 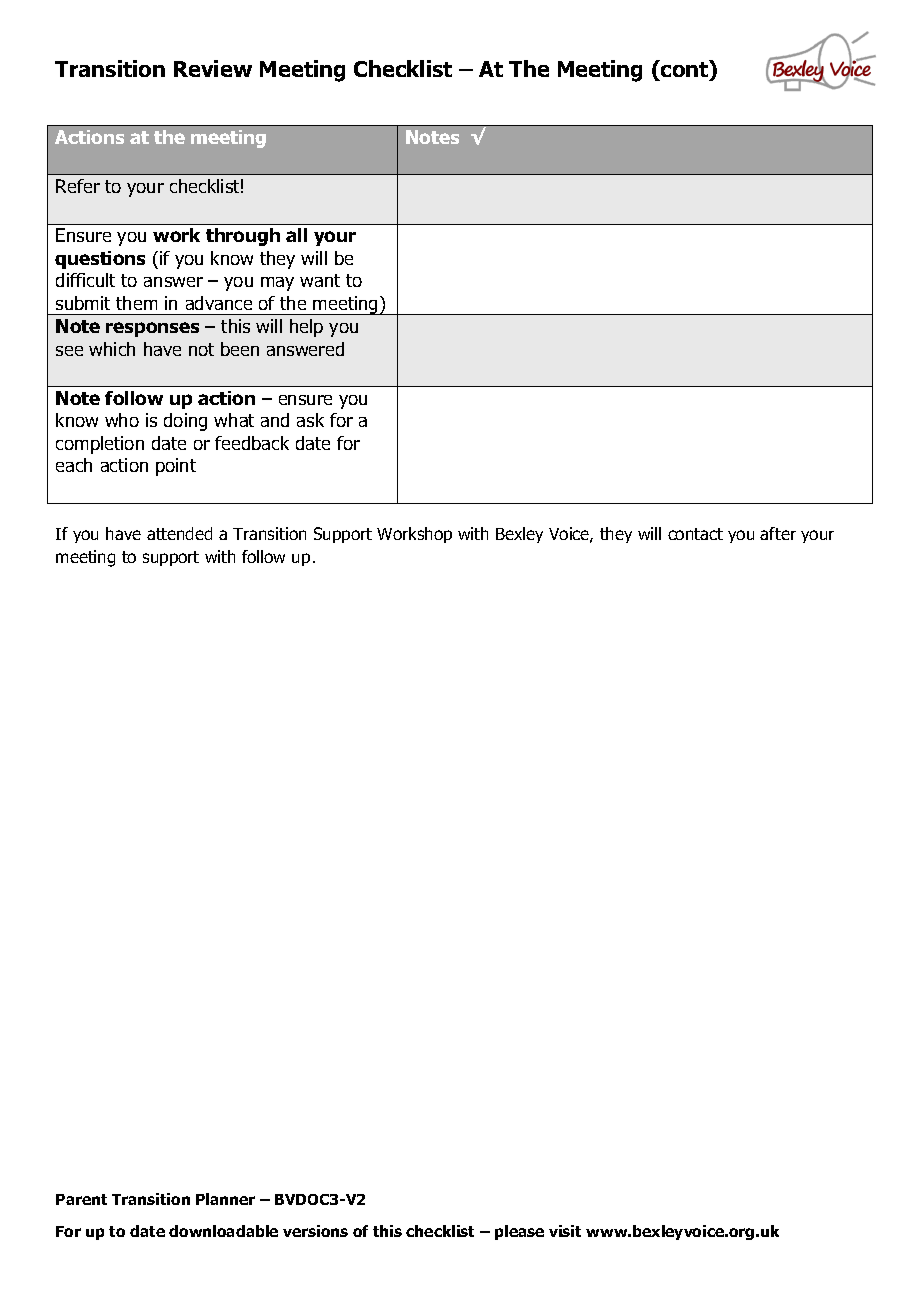 I want to click on want, so click(x=320, y=280).
